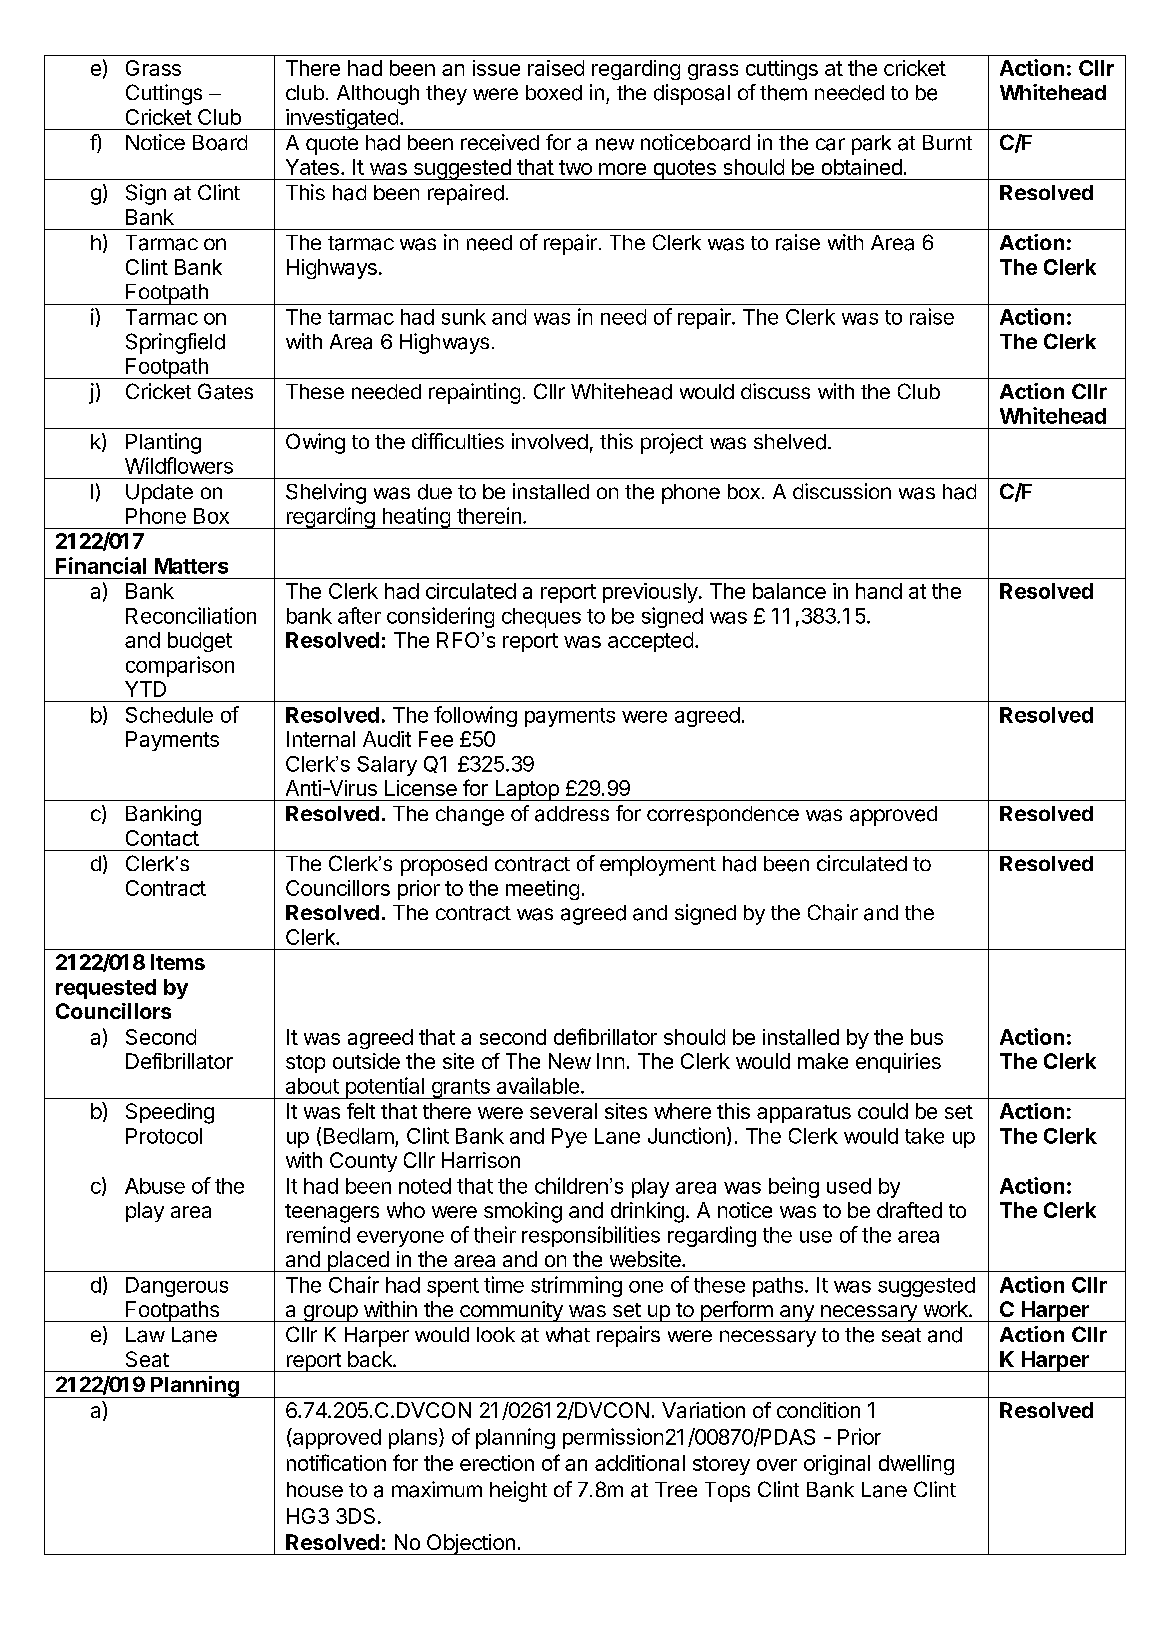 The height and width of the document is (1630, 1153). What do you see at coordinates (518, 1491) in the document?
I see `height` at bounding box center [518, 1491].
